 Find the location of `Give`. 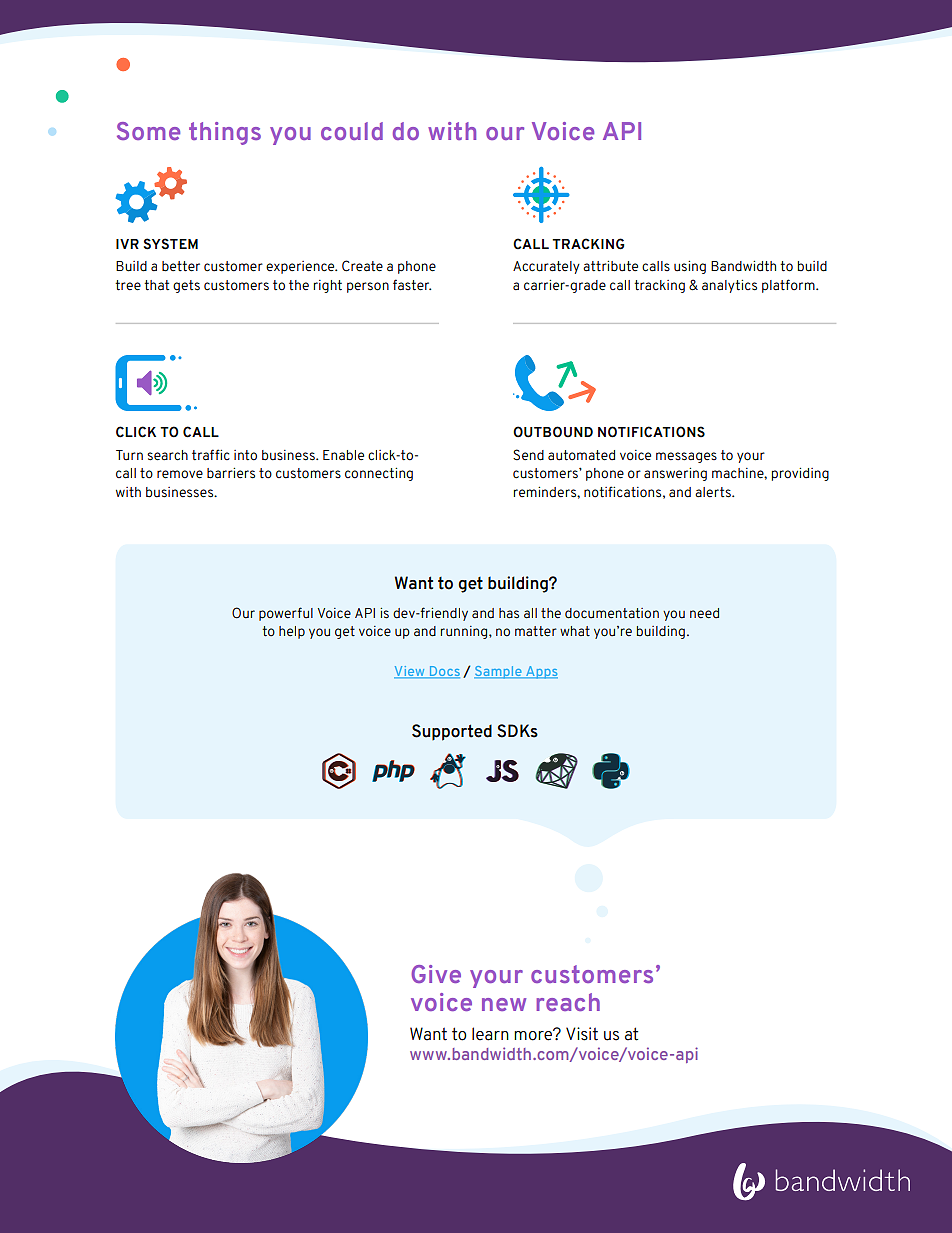

Give is located at coordinates (436, 974).
